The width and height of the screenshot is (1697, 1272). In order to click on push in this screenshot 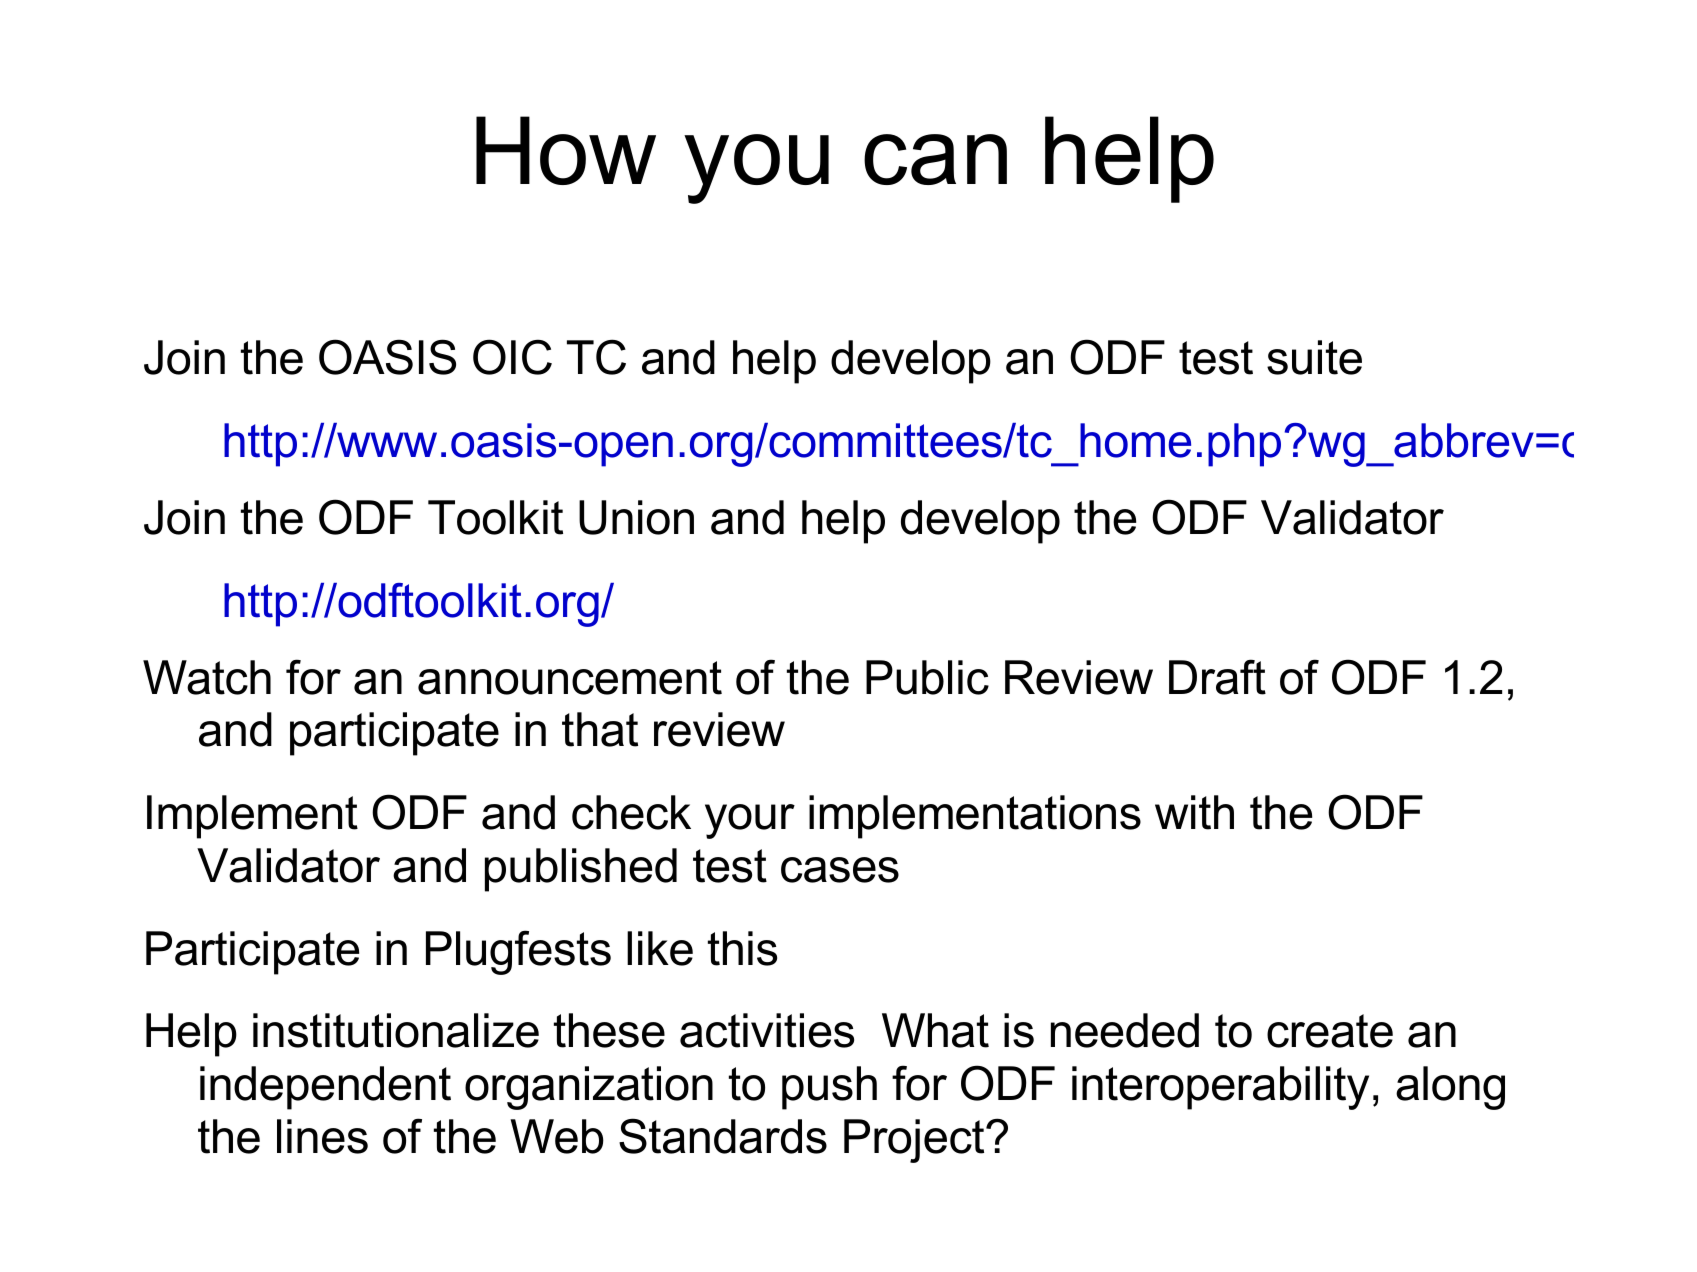, I will do `click(829, 1088)`.
